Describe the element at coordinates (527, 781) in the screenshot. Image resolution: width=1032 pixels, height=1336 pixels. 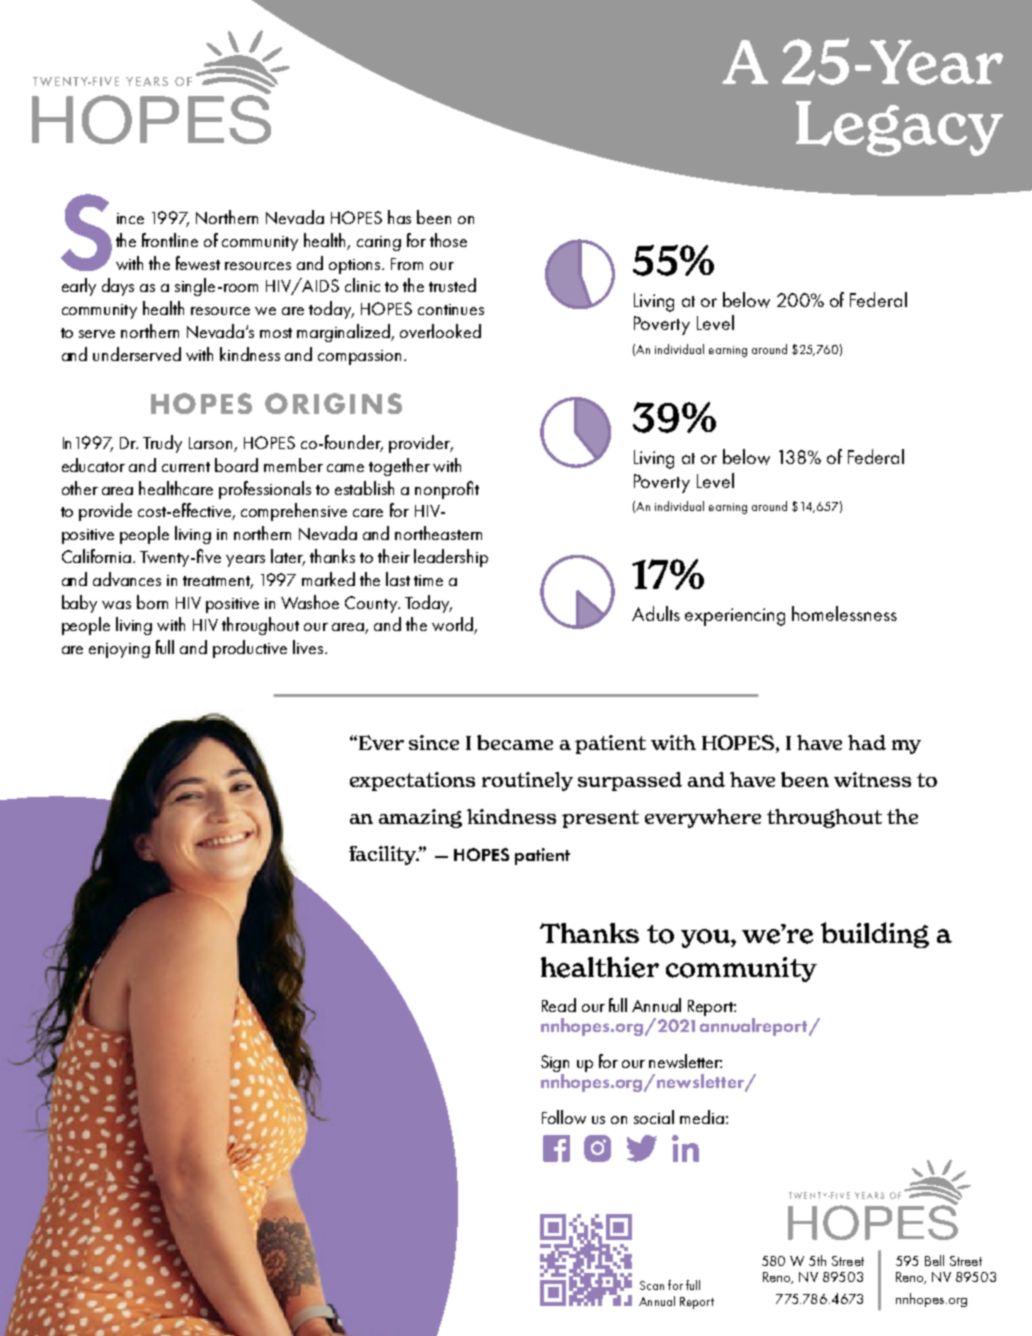
I see `routinely` at that location.
